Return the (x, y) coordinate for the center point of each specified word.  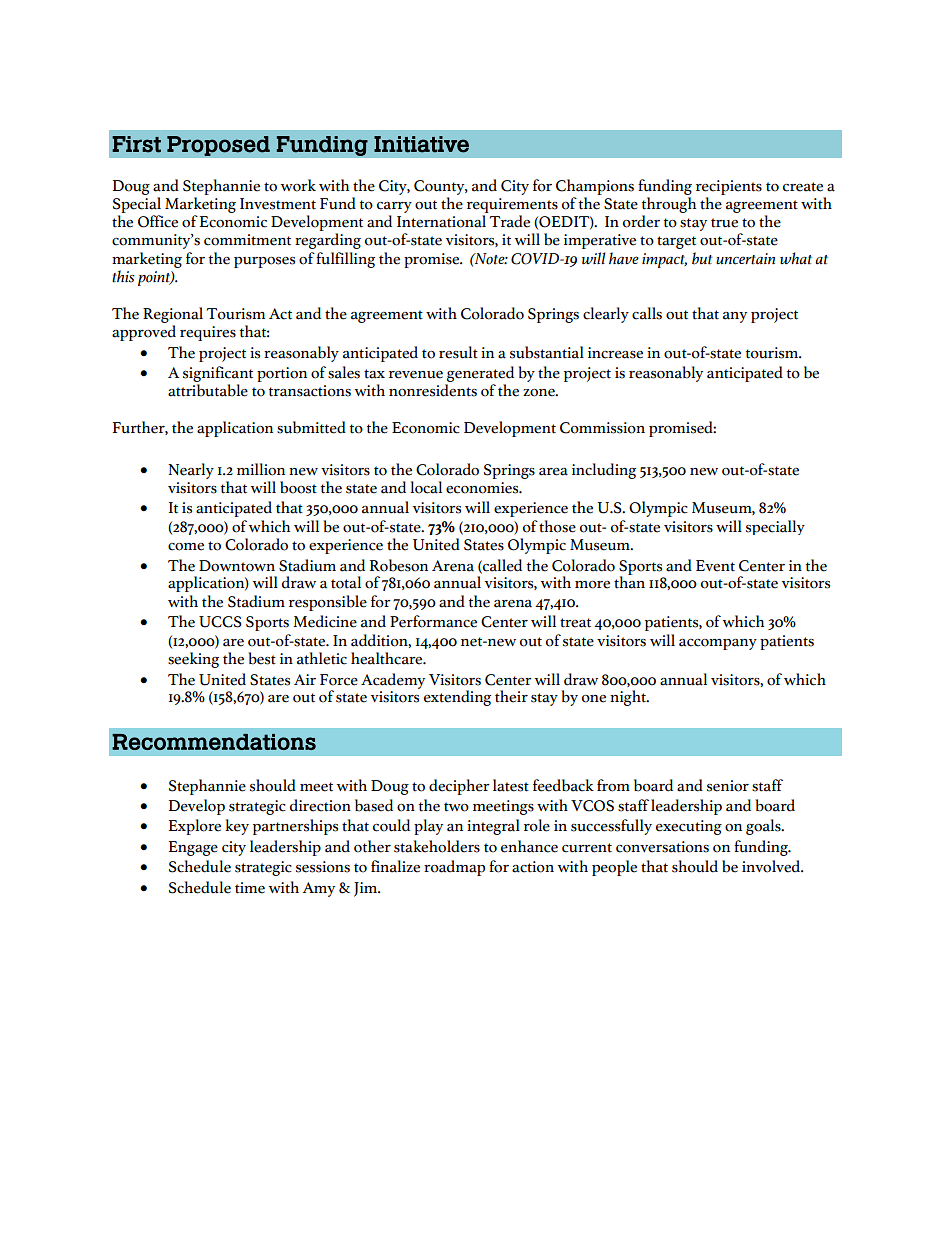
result (458, 352)
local (426, 487)
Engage (193, 848)
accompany (718, 644)
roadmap (454, 868)
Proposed (218, 146)
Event (715, 566)
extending (457, 698)
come (186, 547)
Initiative (421, 144)
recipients (729, 187)
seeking (193, 660)
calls (647, 313)
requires (208, 333)
